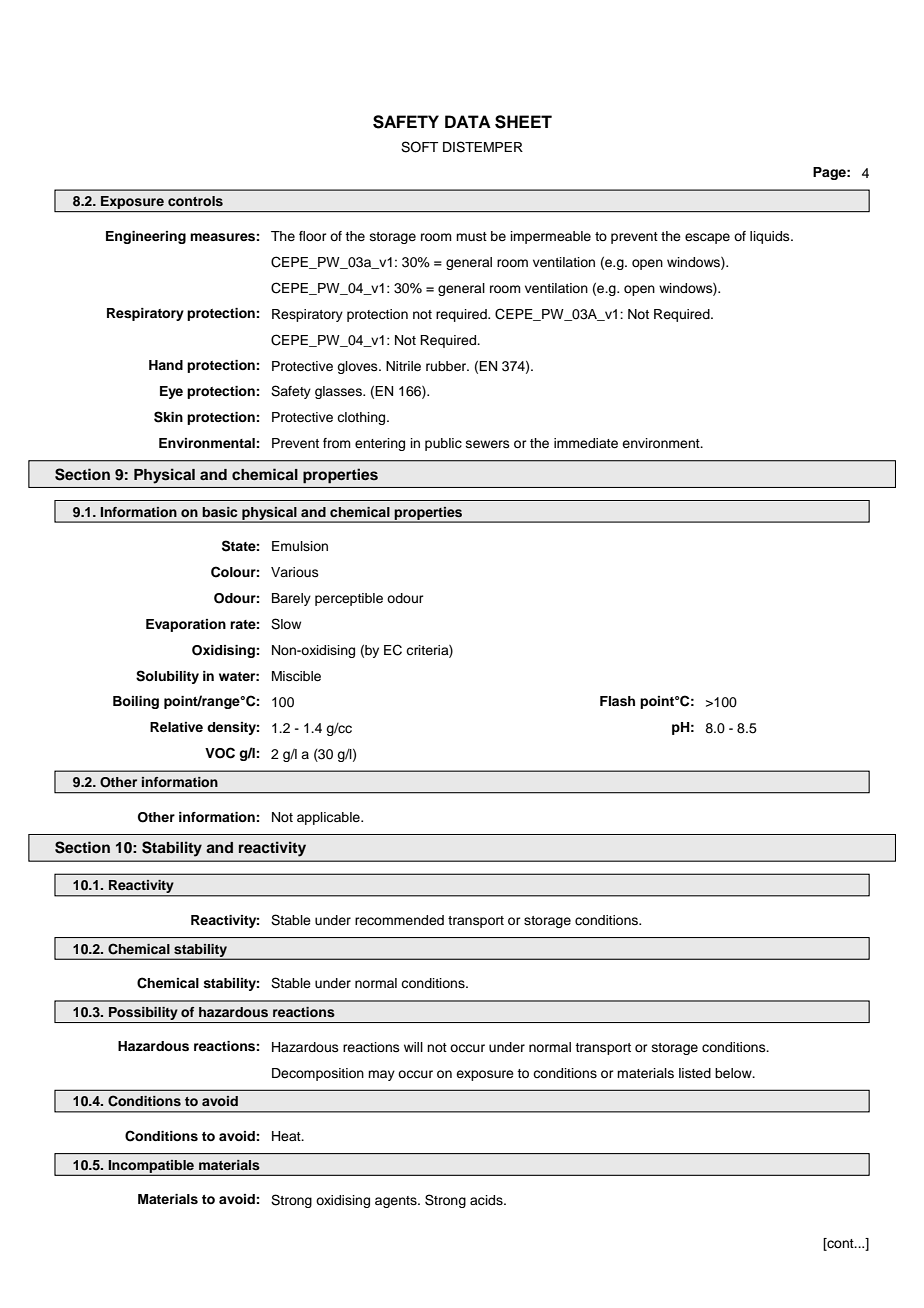 The height and width of the image is (1308, 924). What do you see at coordinates (349, 599) in the image?
I see `perceptible` at bounding box center [349, 599].
